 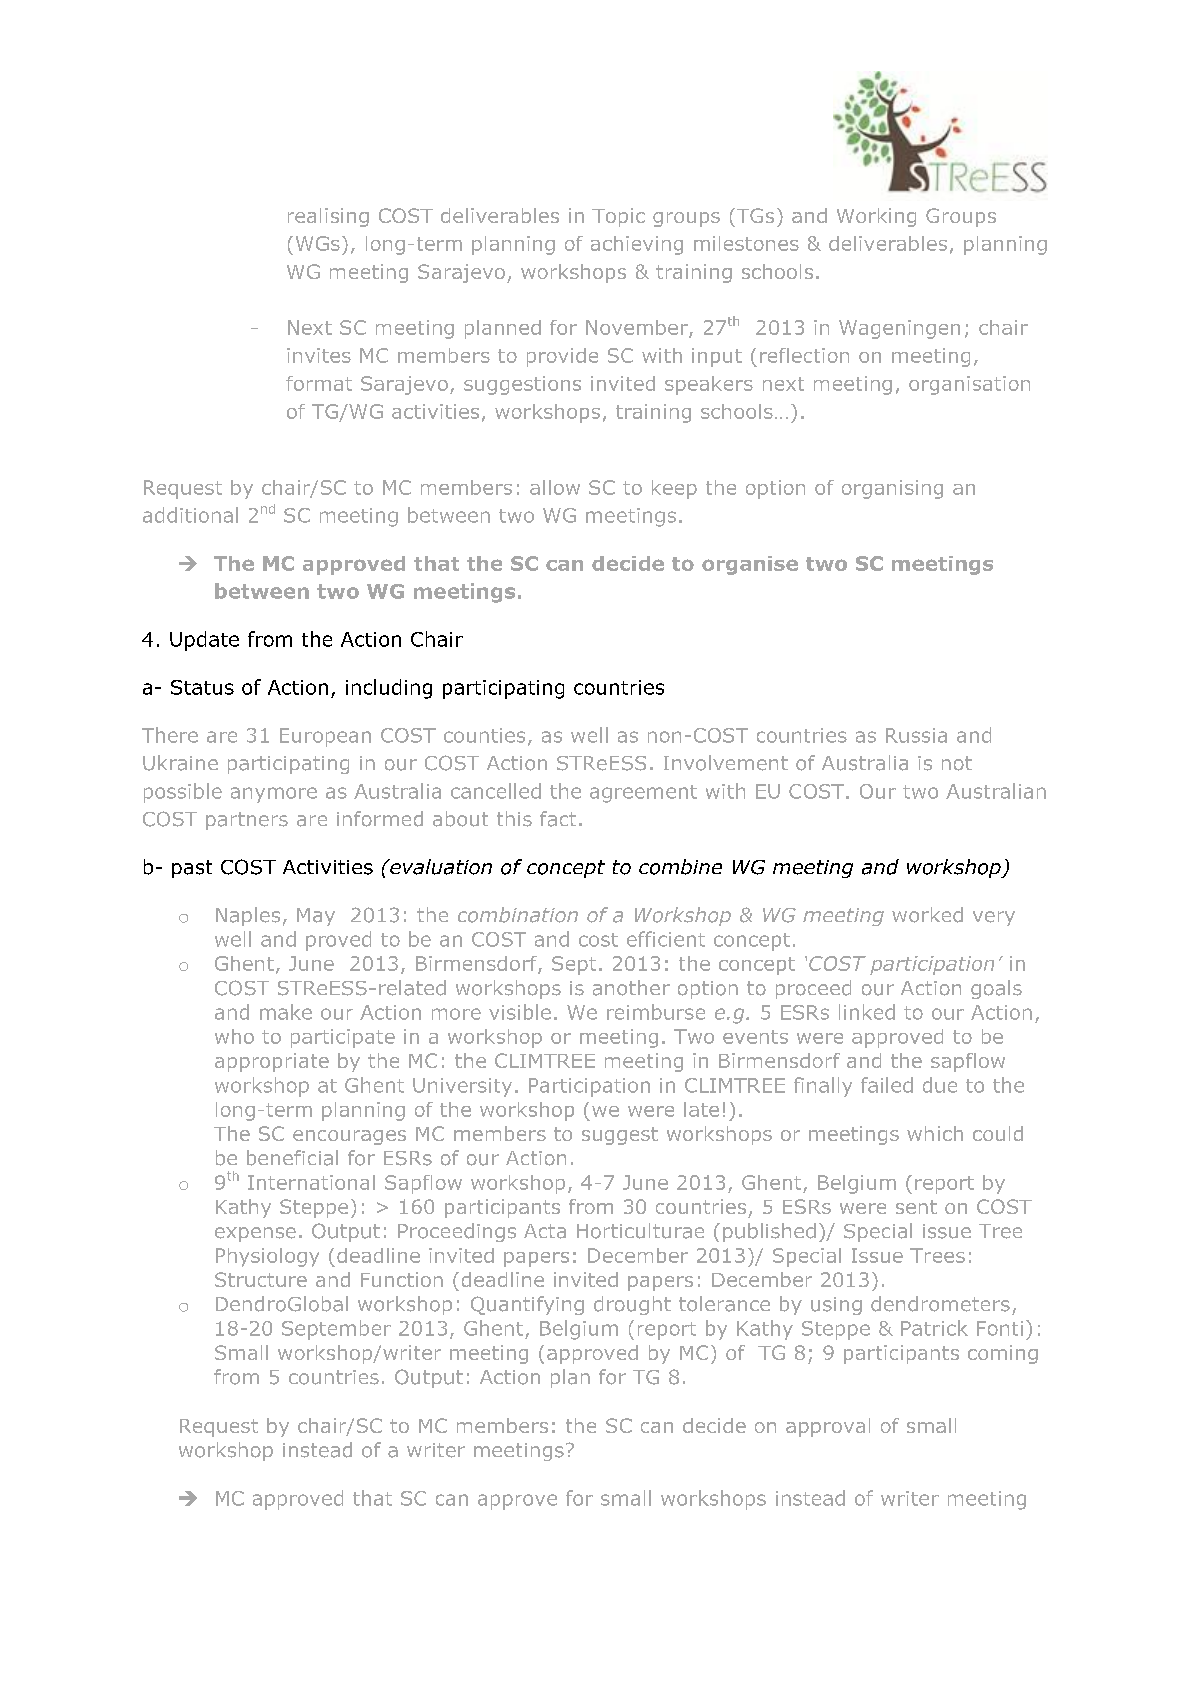 I want to click on achieving, so click(x=637, y=245).
